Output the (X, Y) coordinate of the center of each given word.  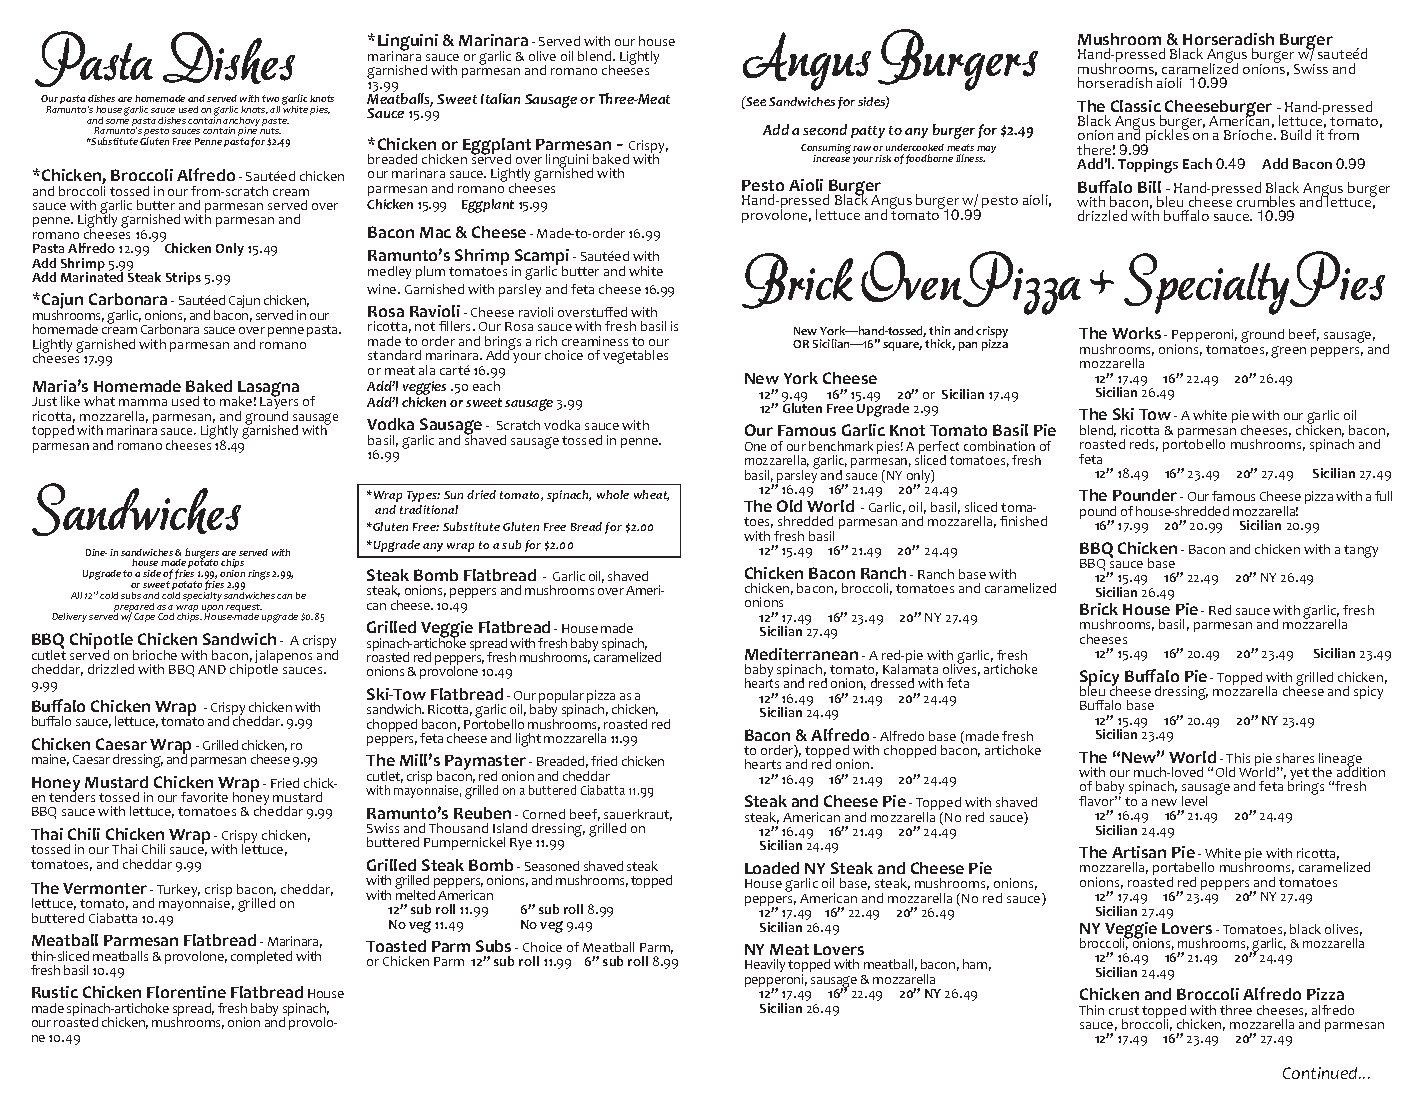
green (1288, 352)
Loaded (772, 868)
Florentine (186, 992)
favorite (204, 797)
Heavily (765, 965)
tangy (1361, 551)
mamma (143, 402)
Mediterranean (801, 654)
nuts (270, 131)
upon (212, 610)
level (1194, 801)
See (755, 102)
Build (1296, 134)
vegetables (635, 357)
